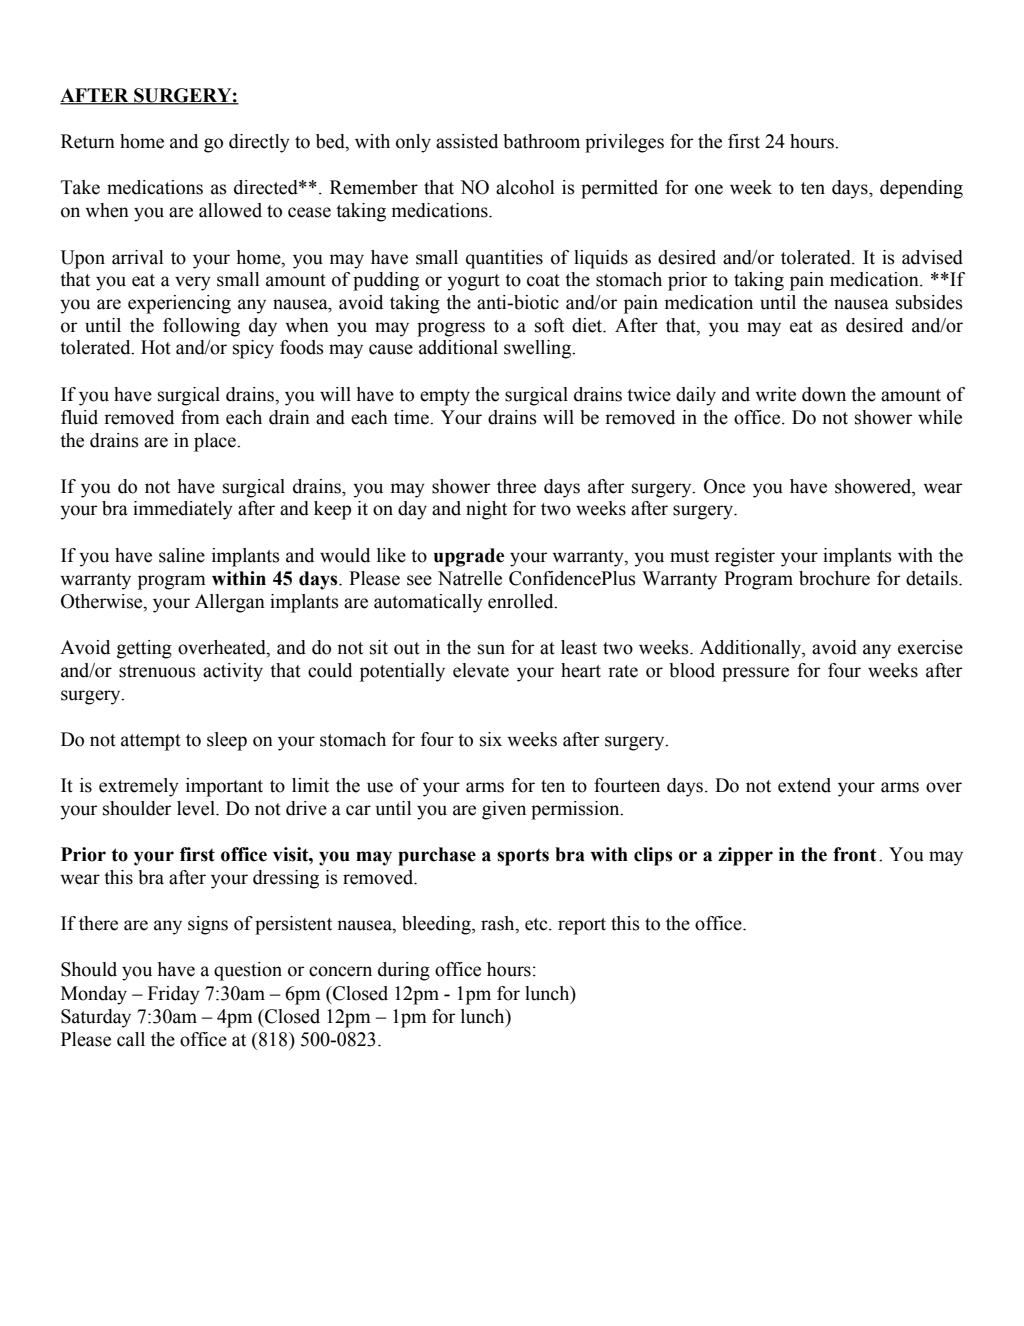 Image resolution: width=1024 pixels, height=1326 pixels. I want to click on Hot, so click(156, 347).
